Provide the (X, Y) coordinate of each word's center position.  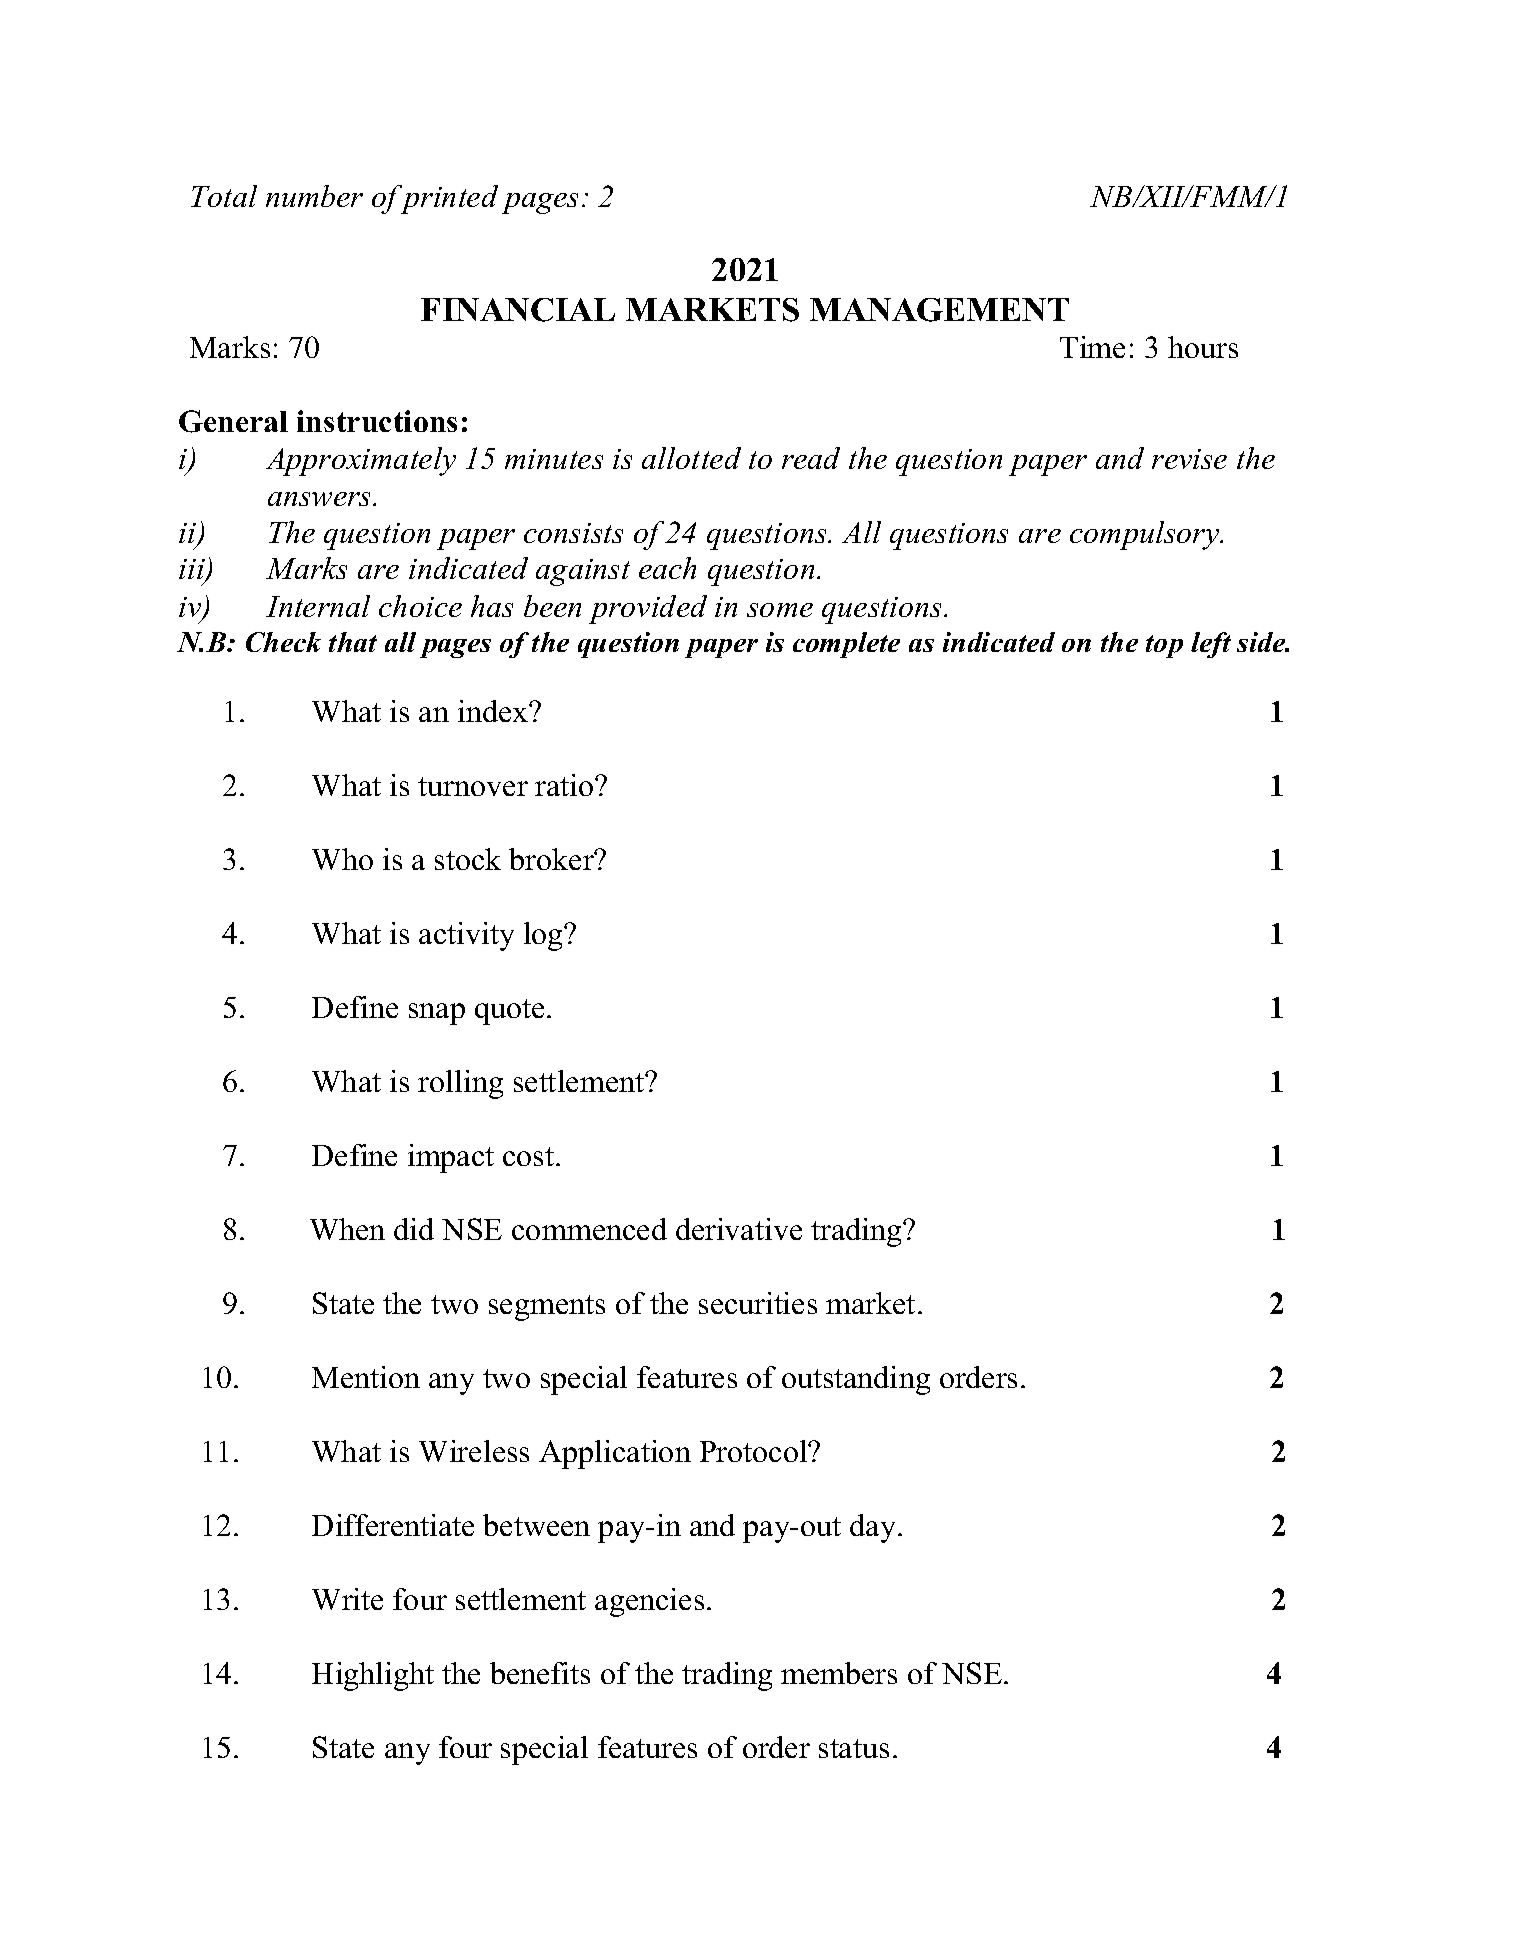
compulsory (1146, 535)
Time (1092, 347)
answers (321, 499)
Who (342, 859)
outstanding (856, 1380)
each (667, 568)
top (1164, 646)
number (314, 196)
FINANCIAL (518, 310)
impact (451, 1158)
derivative (739, 1229)
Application (615, 1454)
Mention (366, 1377)
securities (758, 1303)
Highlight (373, 1676)
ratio (565, 785)
